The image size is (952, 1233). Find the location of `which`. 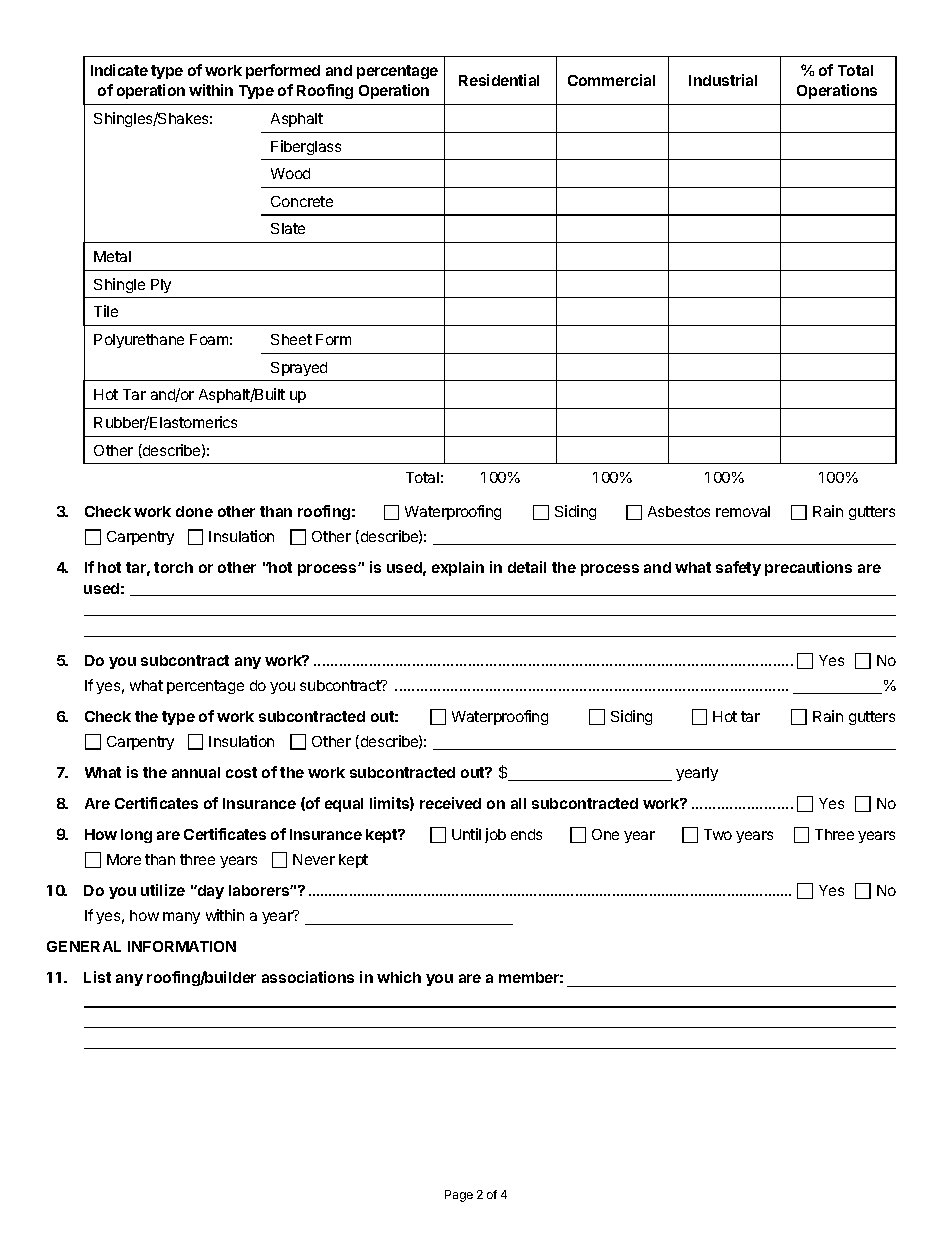

which is located at coordinates (399, 977).
